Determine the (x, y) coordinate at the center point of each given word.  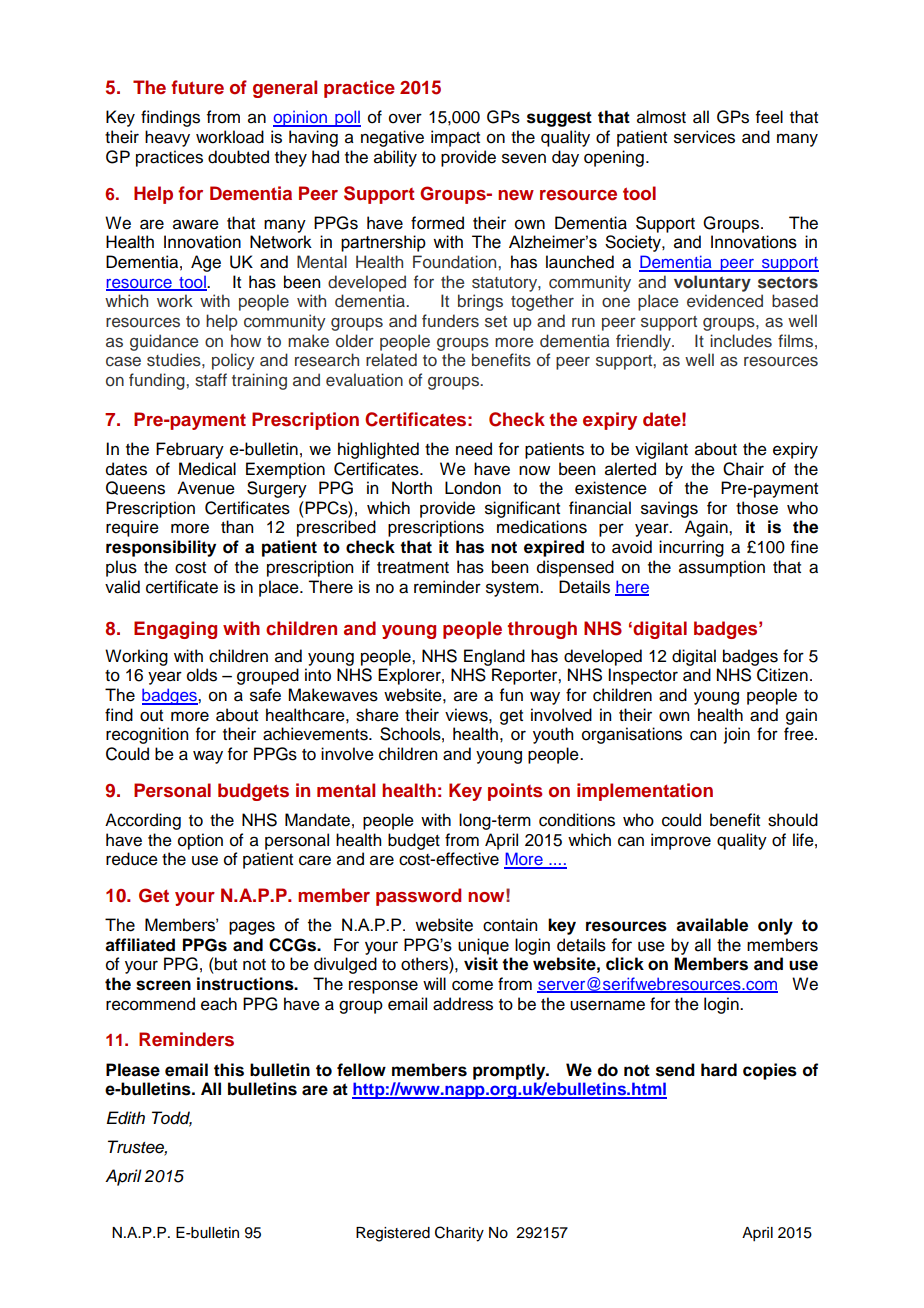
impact (455, 138)
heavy (167, 138)
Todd (172, 1119)
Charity (459, 1234)
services (704, 137)
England (494, 657)
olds (202, 675)
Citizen (782, 675)
